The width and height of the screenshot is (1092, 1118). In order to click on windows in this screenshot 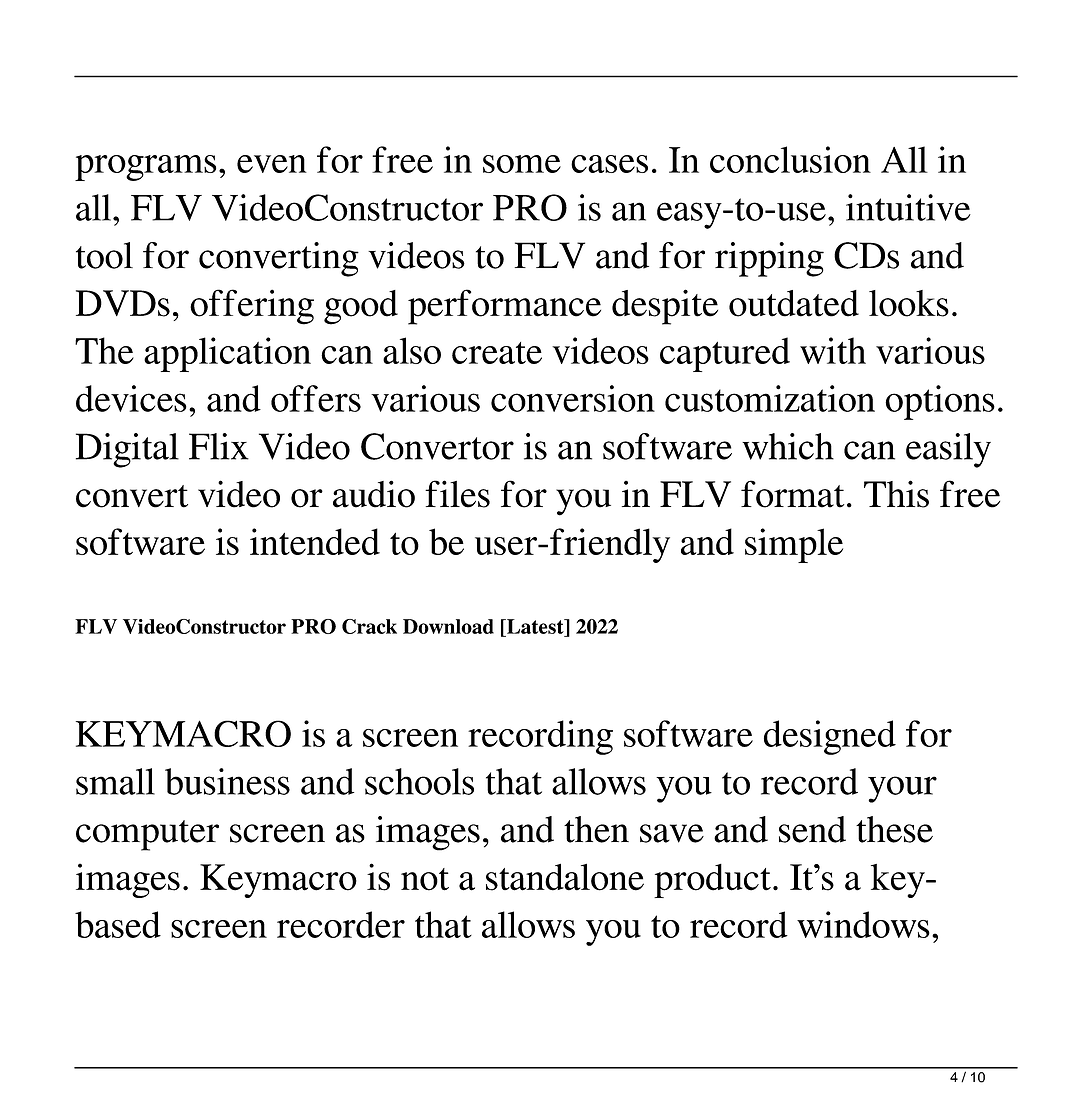, I will do `click(863, 924)`.
